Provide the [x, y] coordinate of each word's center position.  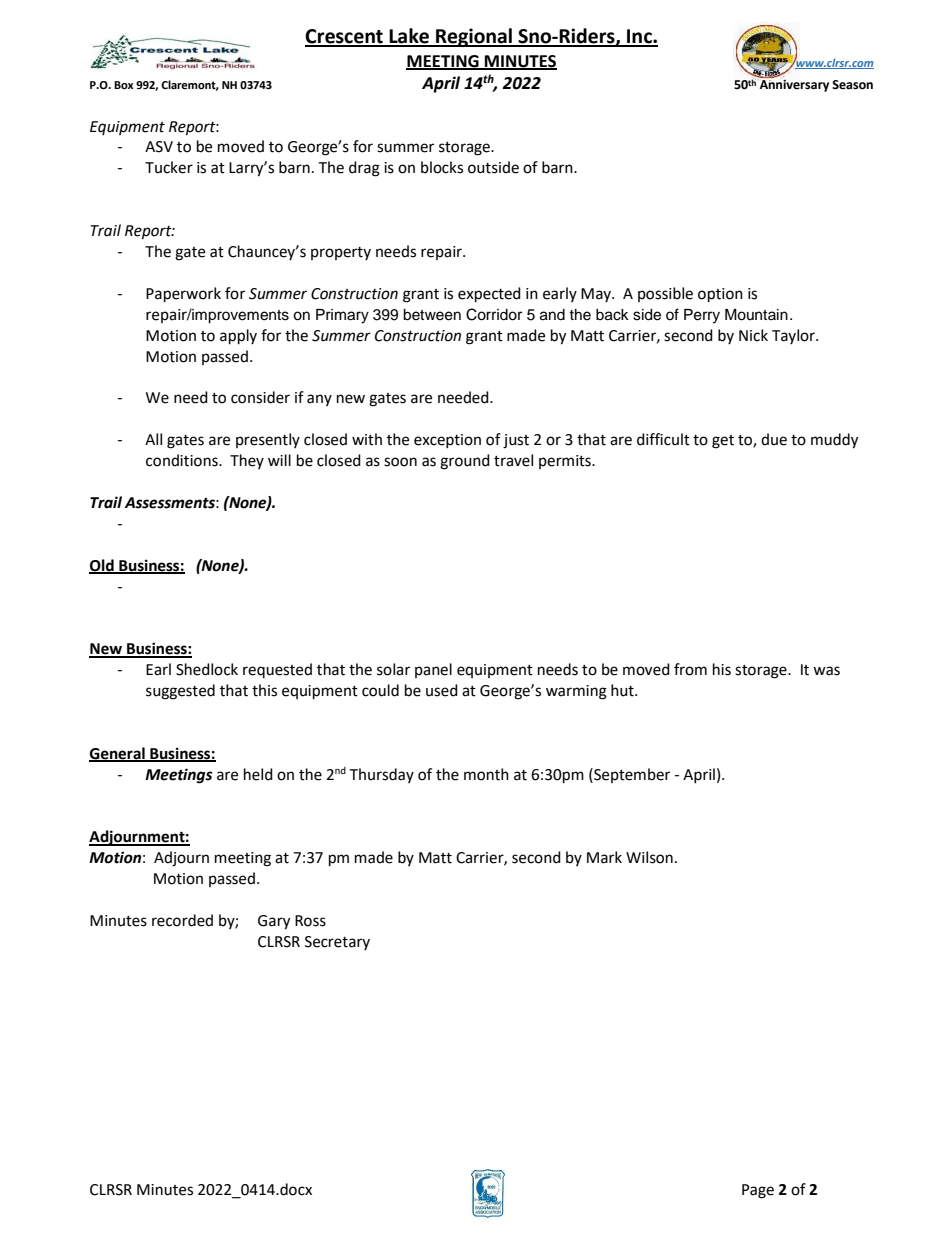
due [774, 439]
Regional [474, 37]
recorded [182, 920]
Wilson [649, 857]
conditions [183, 460]
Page [758, 1191]
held [258, 774]
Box [123, 85]
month [486, 774]
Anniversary [793, 85]
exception [447, 441]
